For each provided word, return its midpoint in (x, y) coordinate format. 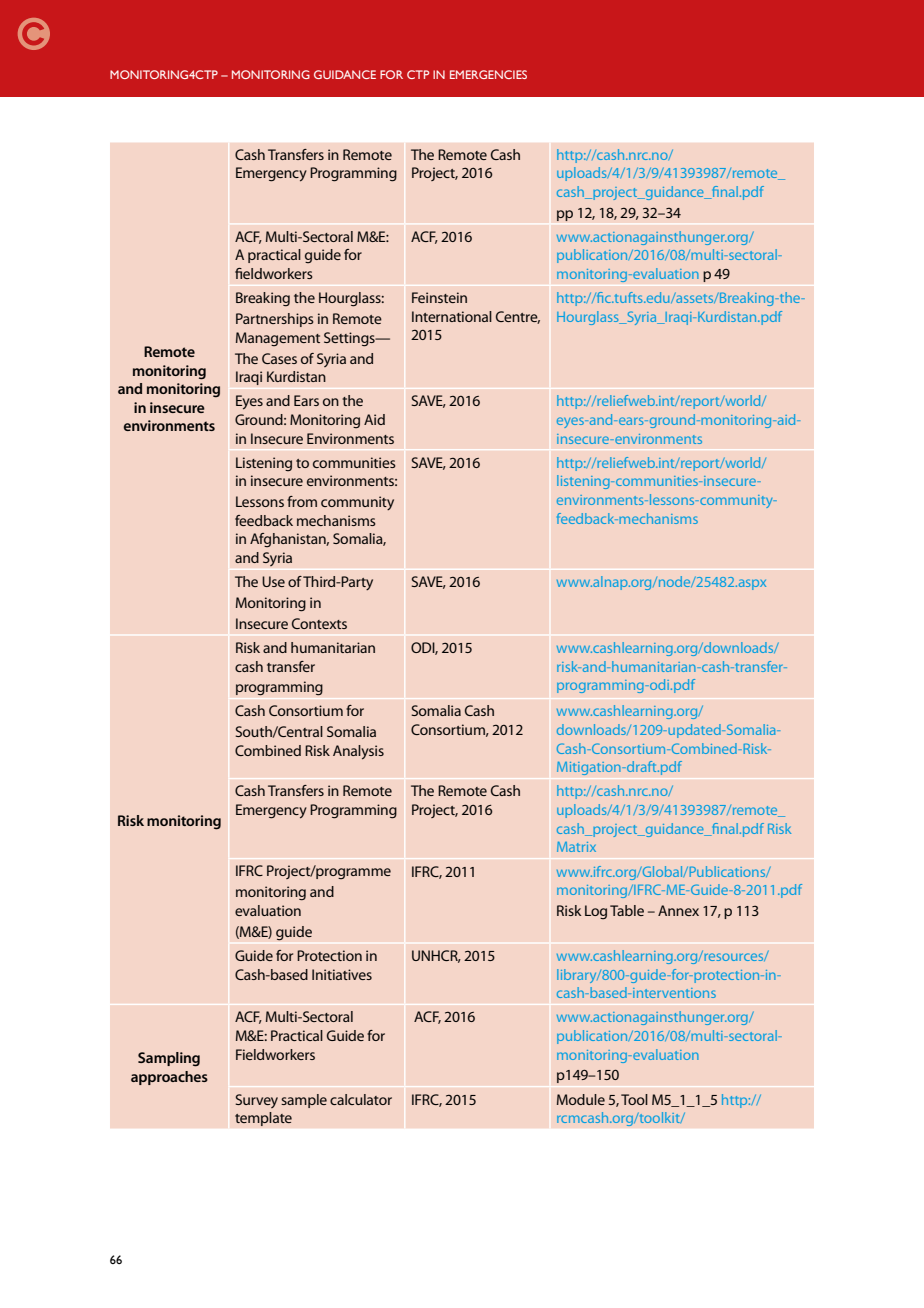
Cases (279, 358)
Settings (350, 339)
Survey (256, 1101)
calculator (361, 1099)
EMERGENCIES (488, 74)
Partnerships (275, 320)
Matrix (576, 847)
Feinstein (439, 297)
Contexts (319, 623)
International (452, 316)
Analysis (358, 752)
